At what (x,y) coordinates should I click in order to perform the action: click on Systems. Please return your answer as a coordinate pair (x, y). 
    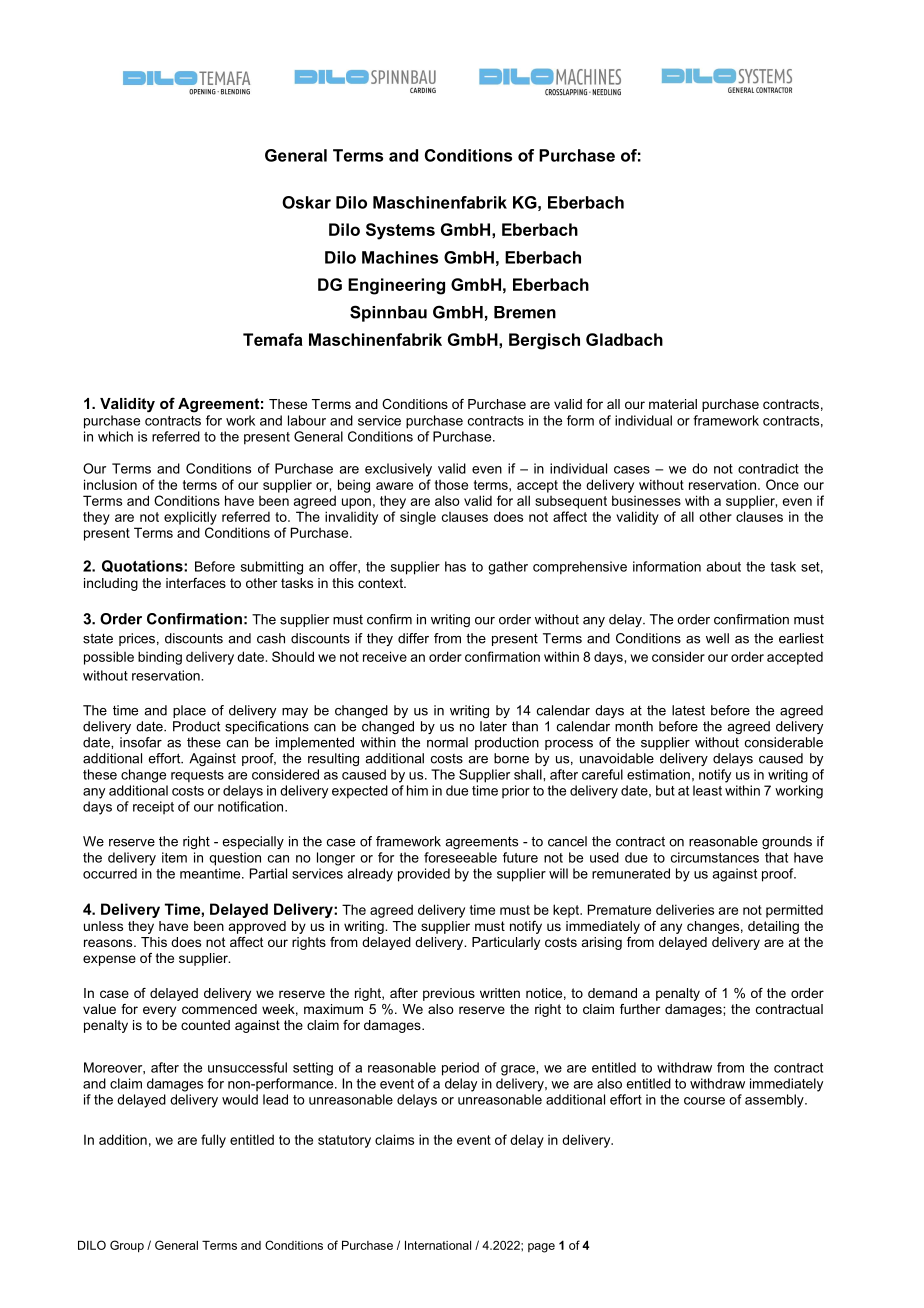
    Looking at the image, I should click on (400, 231).
